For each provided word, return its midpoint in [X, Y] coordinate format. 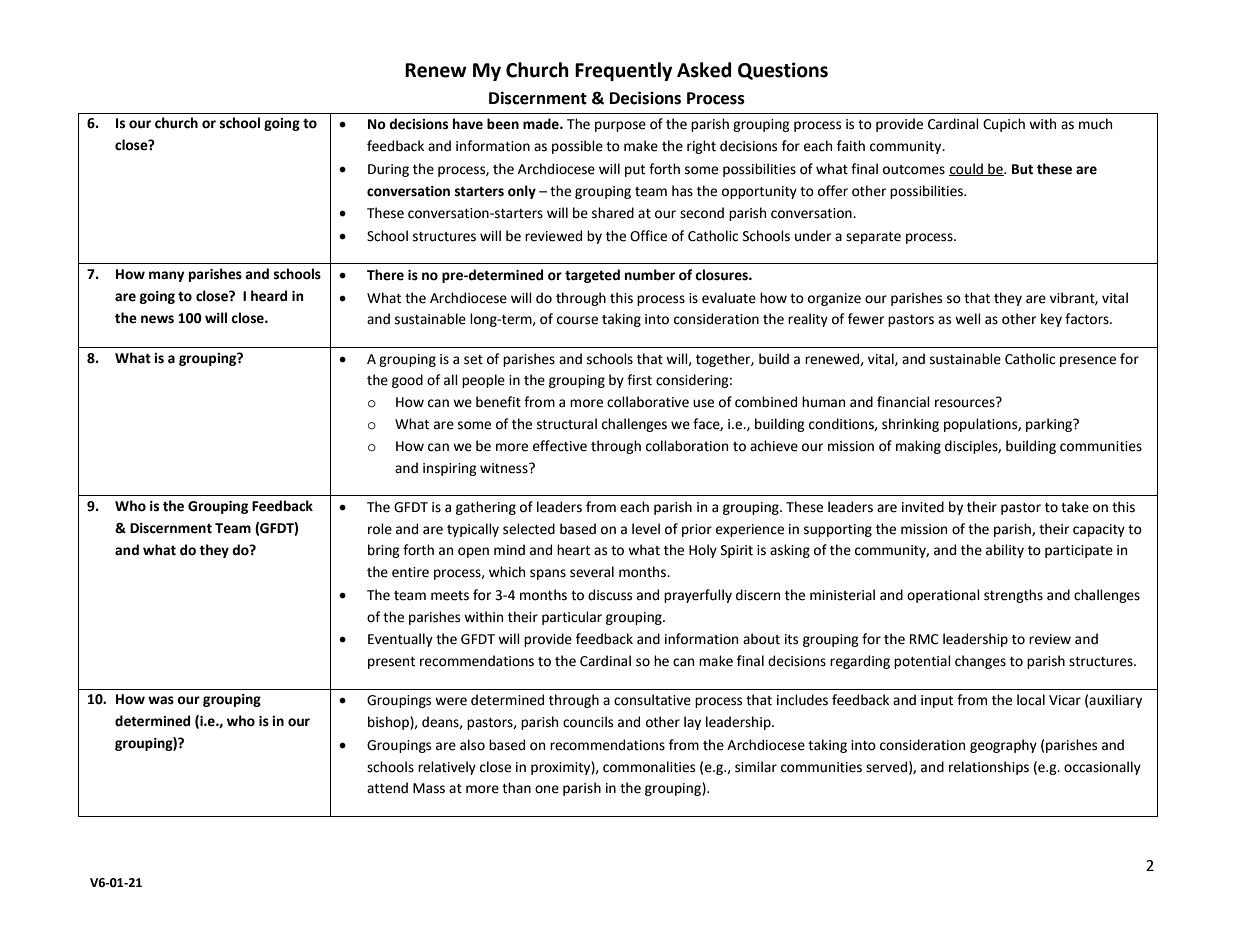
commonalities [649, 767]
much [1095, 124]
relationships [989, 768]
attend [387, 788]
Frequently [623, 71]
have [468, 124]
